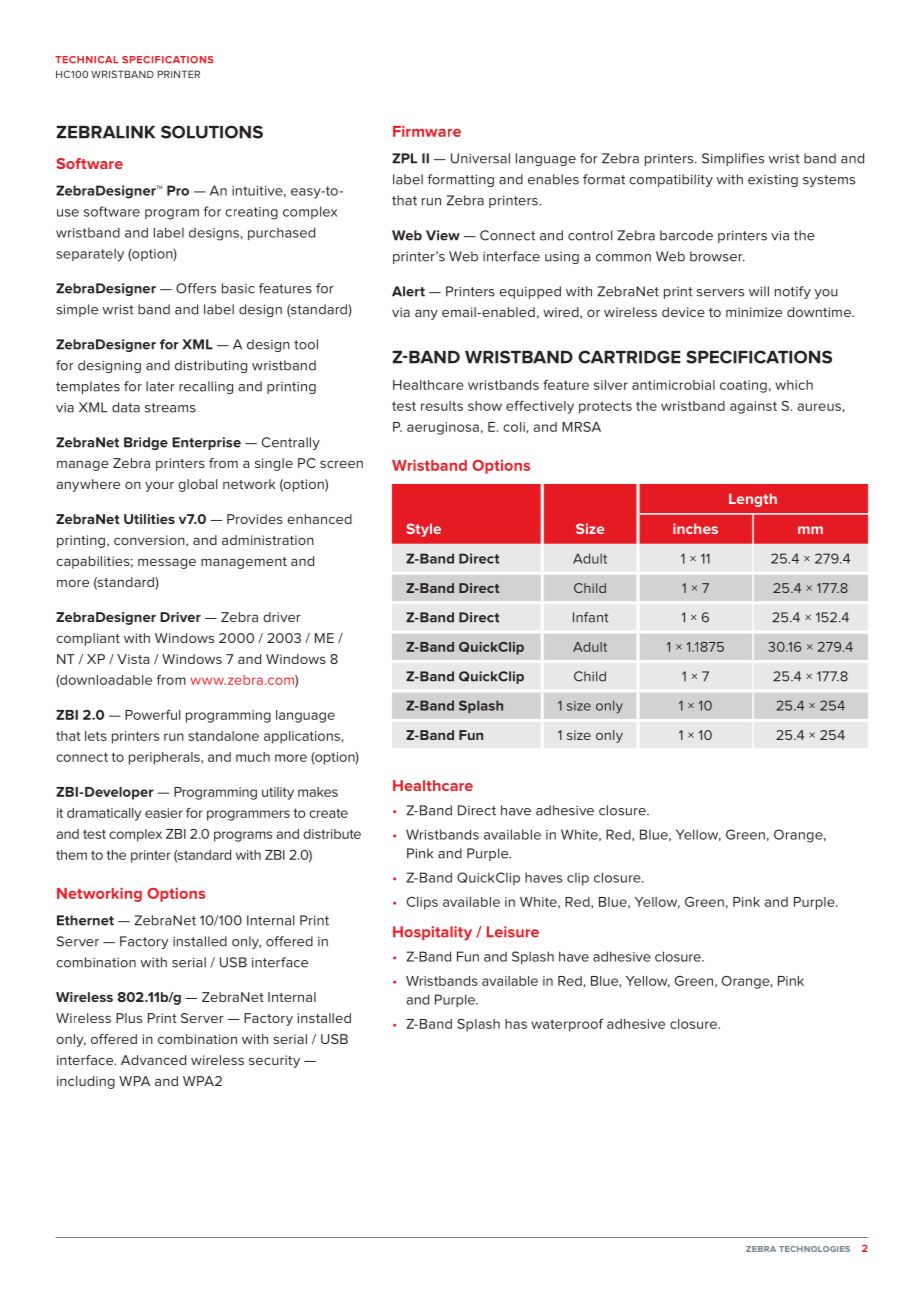  What do you see at coordinates (133, 659) in the page?
I see `Vista` at bounding box center [133, 659].
